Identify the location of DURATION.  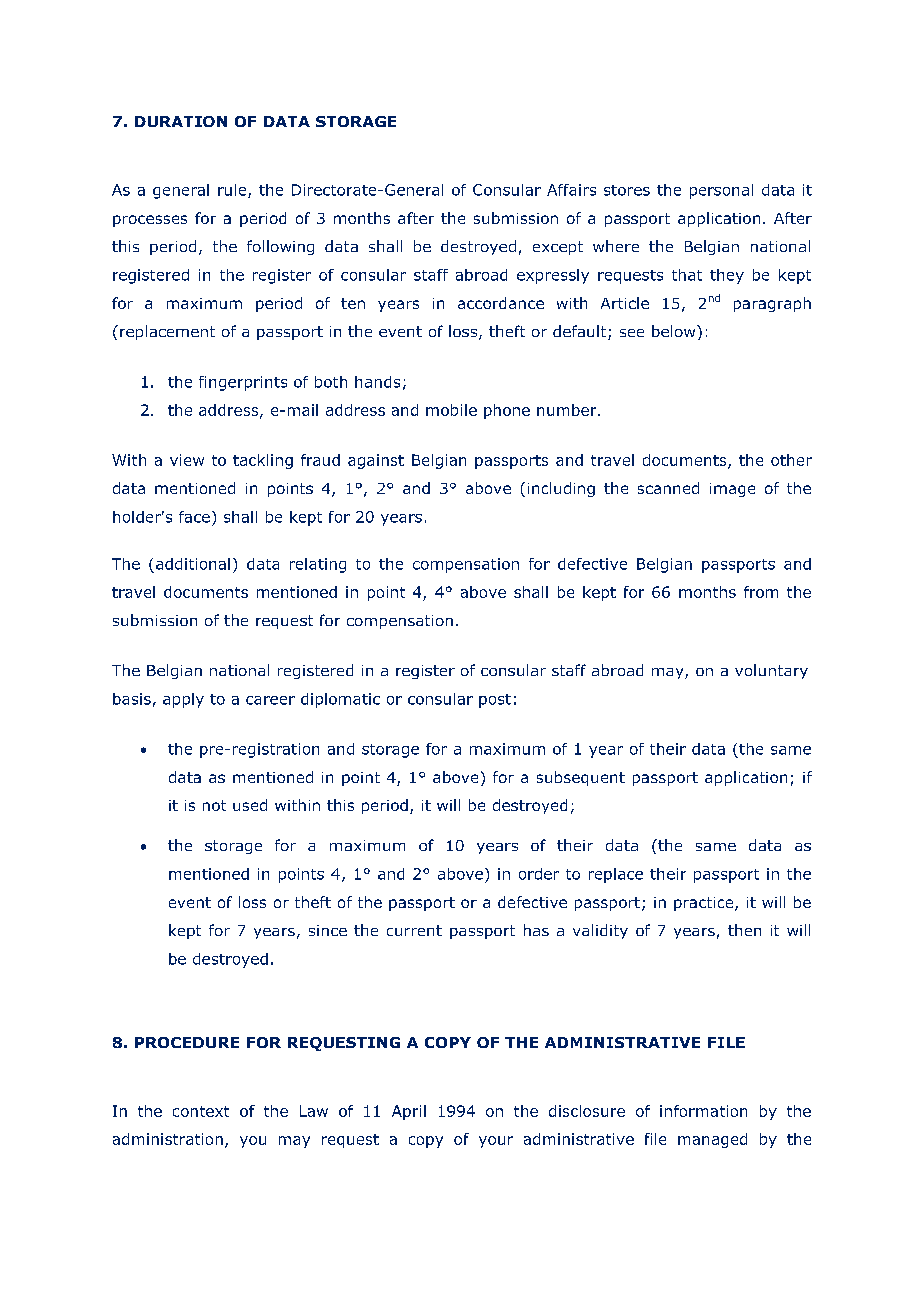
(181, 121).
